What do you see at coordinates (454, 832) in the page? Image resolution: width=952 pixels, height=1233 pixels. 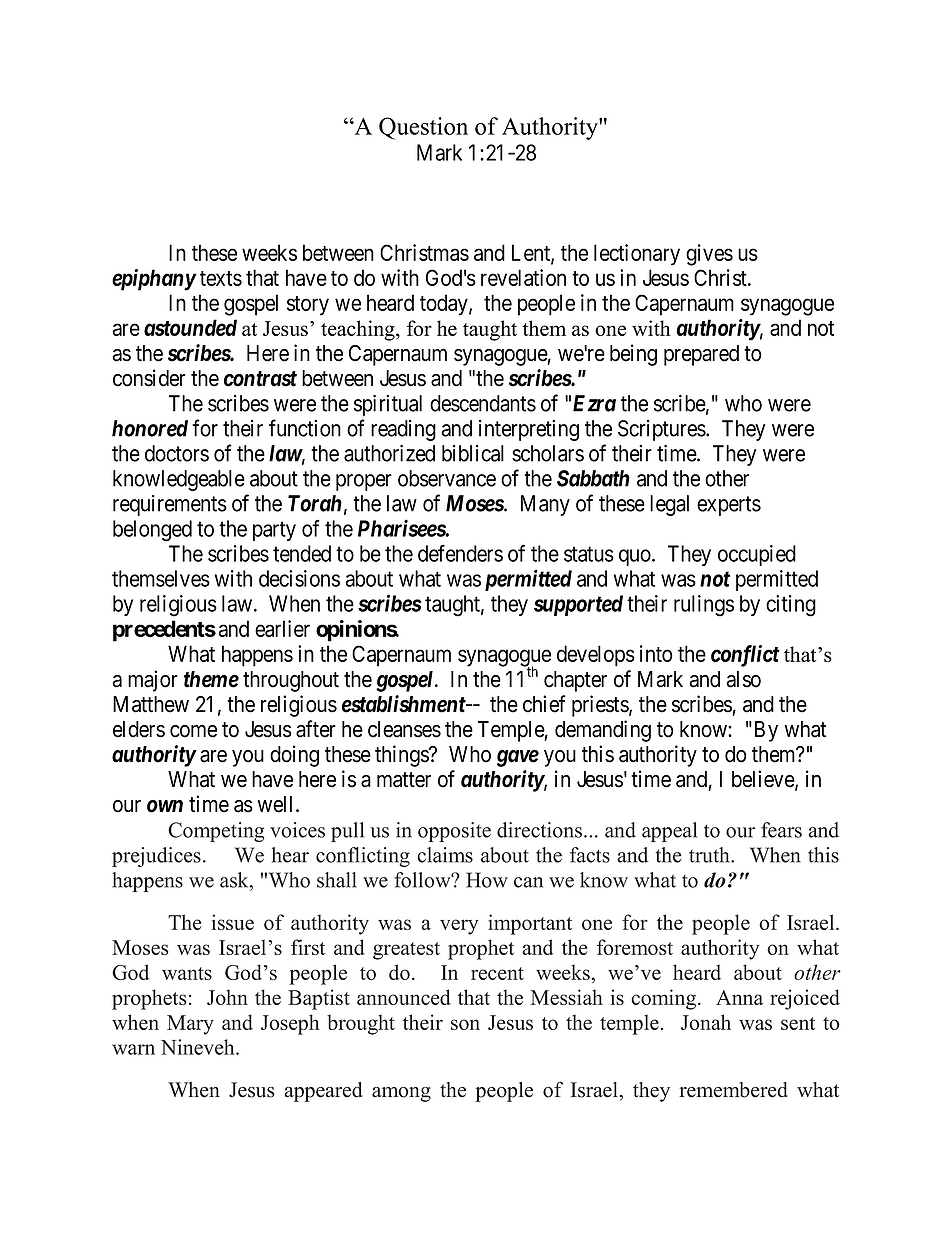 I see `opposite` at bounding box center [454, 832].
